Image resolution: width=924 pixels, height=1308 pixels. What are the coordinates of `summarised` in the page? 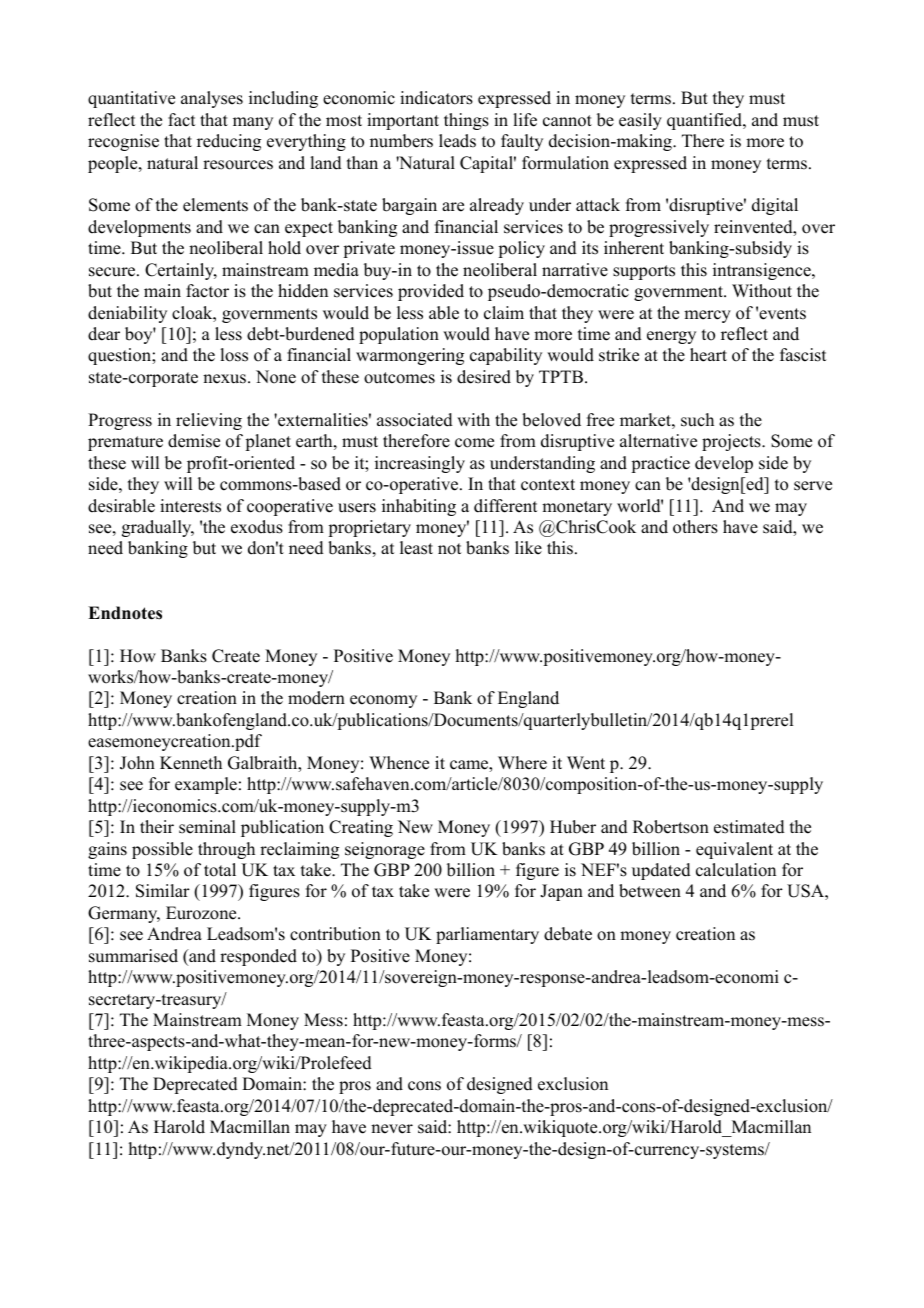 It's located at (133, 956).
